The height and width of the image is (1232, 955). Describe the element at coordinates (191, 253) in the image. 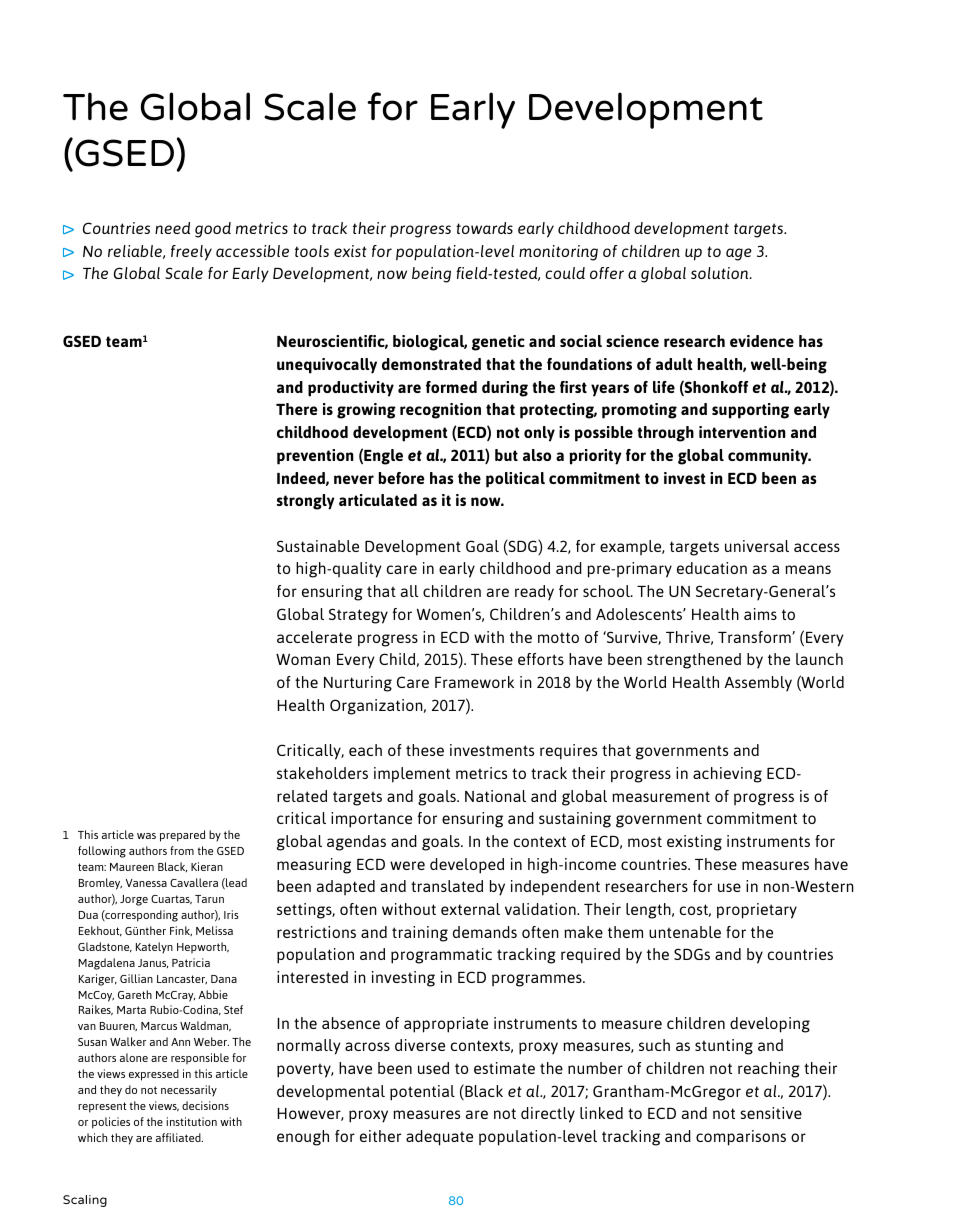

I see `freely` at that location.
